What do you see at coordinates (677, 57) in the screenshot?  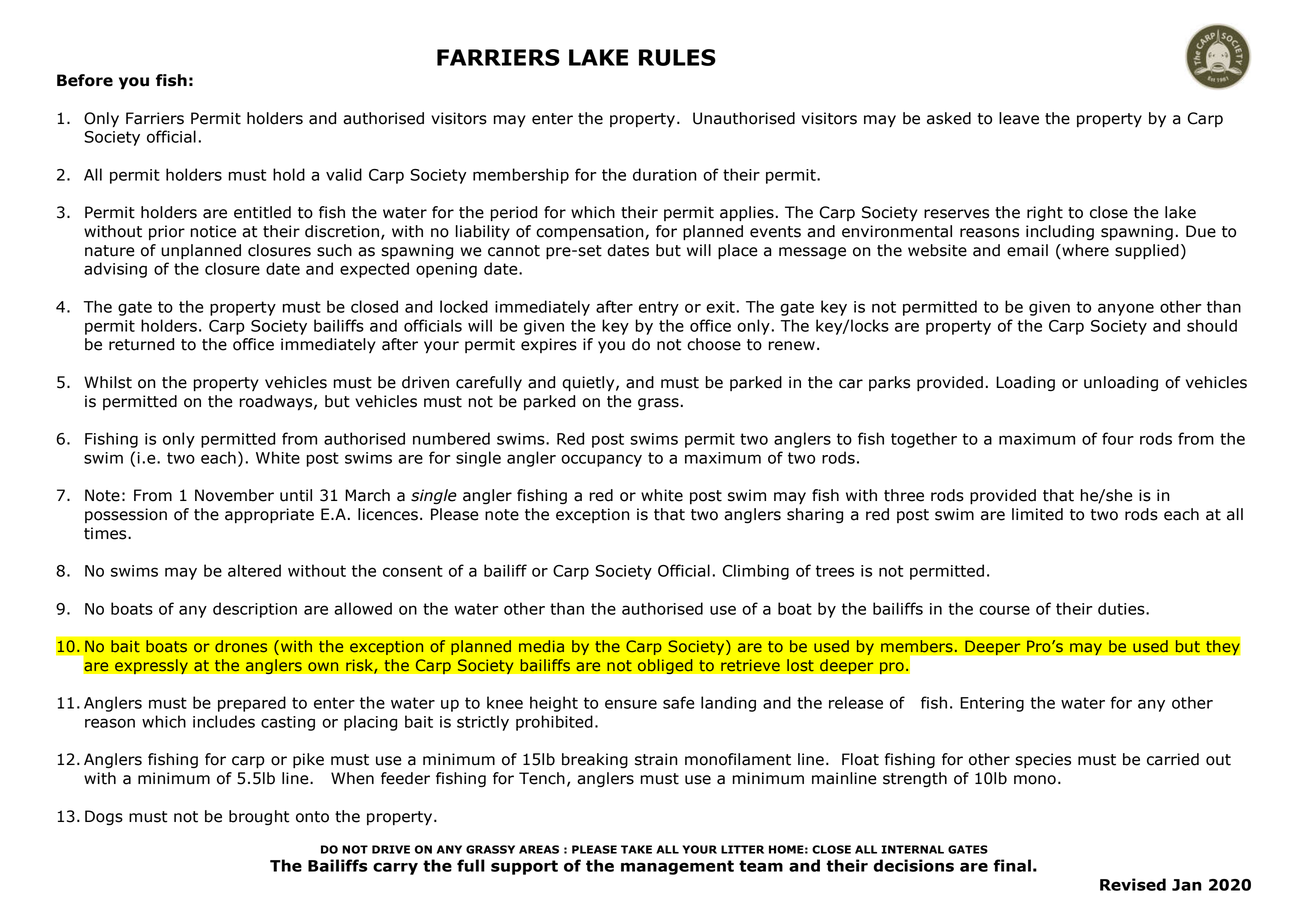 I see `RULES` at bounding box center [677, 57].
